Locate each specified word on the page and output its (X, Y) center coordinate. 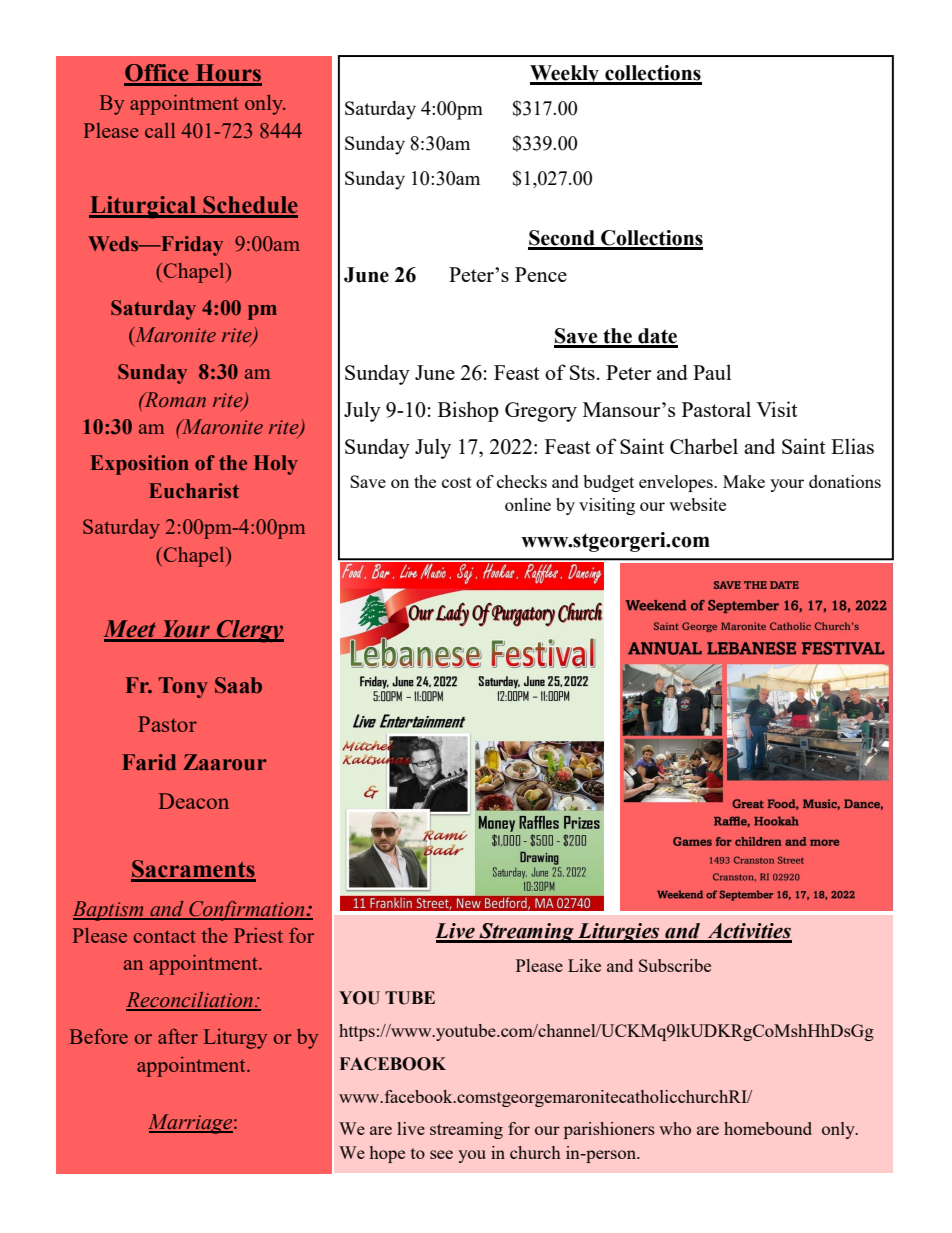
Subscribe (675, 965)
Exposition (139, 465)
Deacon (194, 801)
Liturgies (619, 933)
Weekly (565, 75)
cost (457, 482)
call (160, 130)
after (178, 1036)
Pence (541, 274)
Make (744, 481)
